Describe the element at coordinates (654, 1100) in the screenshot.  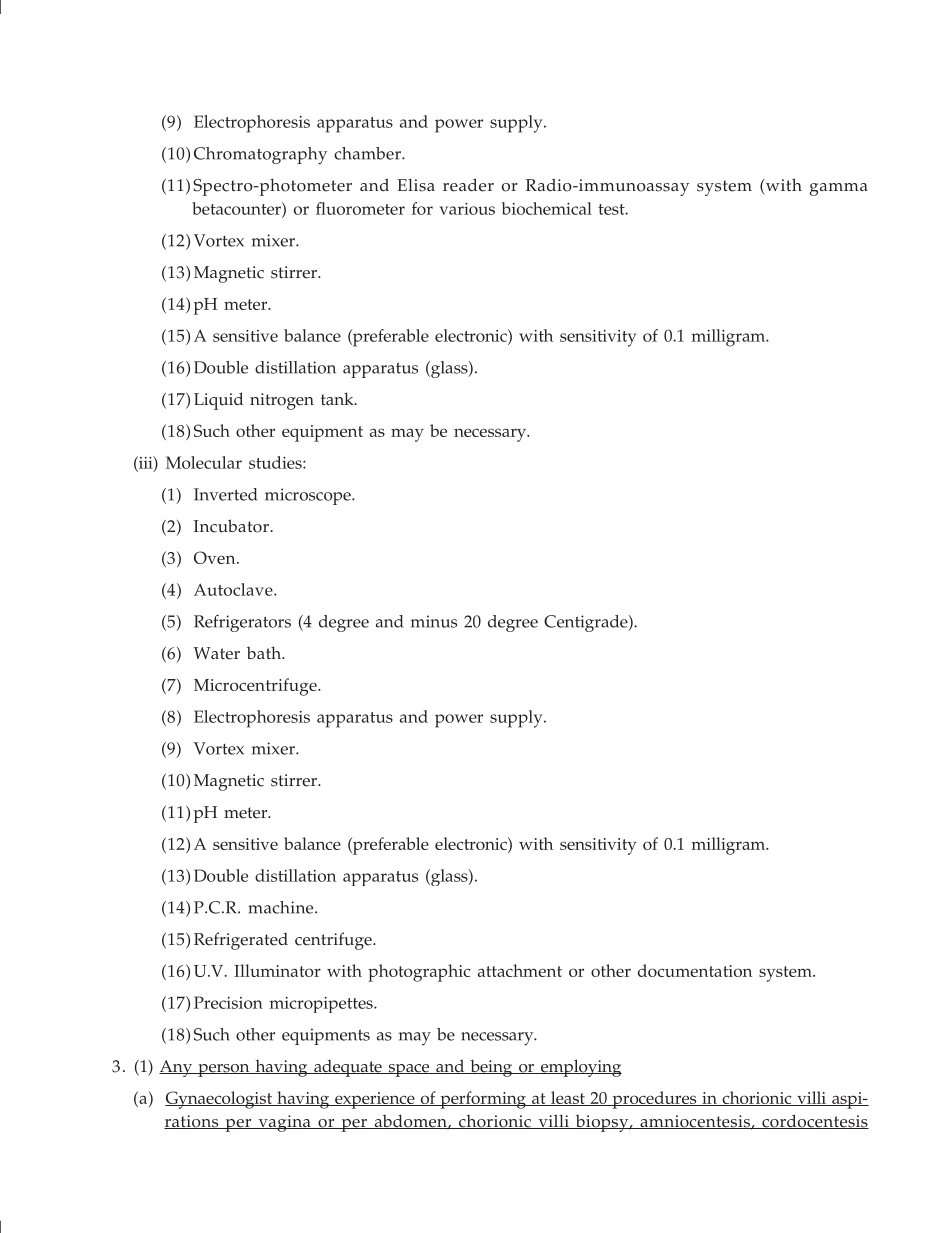
I see `procedures` at that location.
